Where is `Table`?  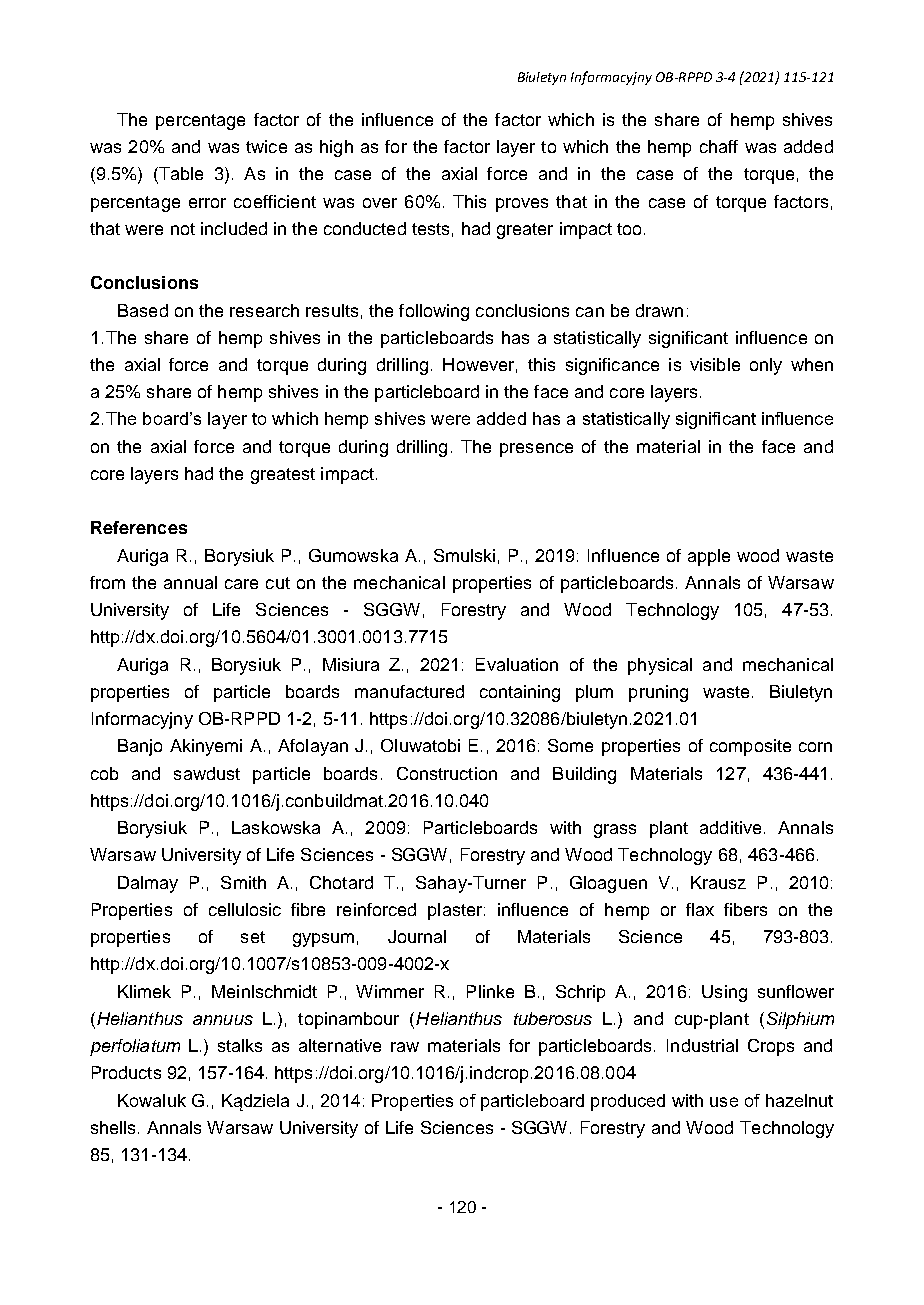 Table is located at coordinates (180, 175).
